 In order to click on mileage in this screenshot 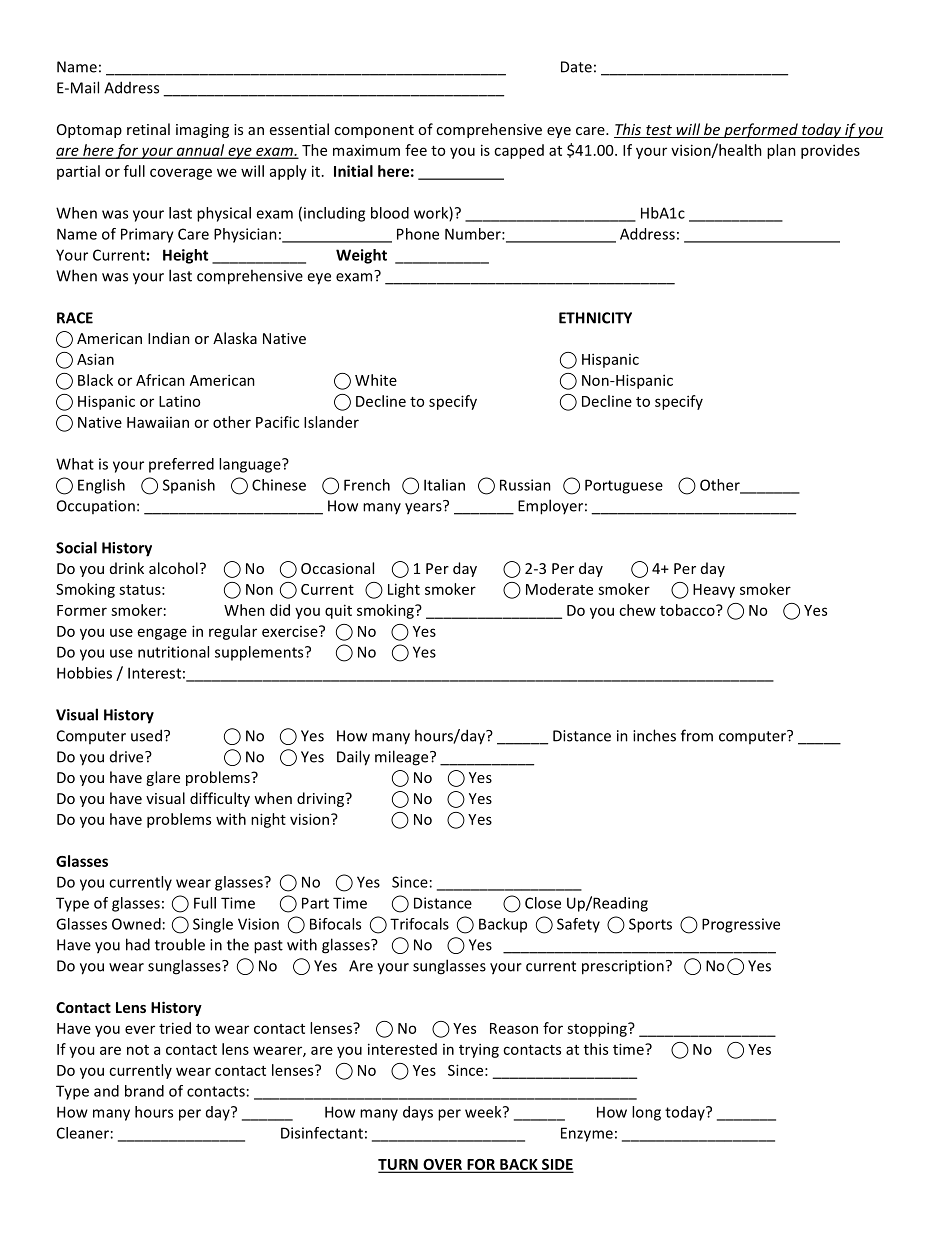, I will do `click(403, 758)`.
